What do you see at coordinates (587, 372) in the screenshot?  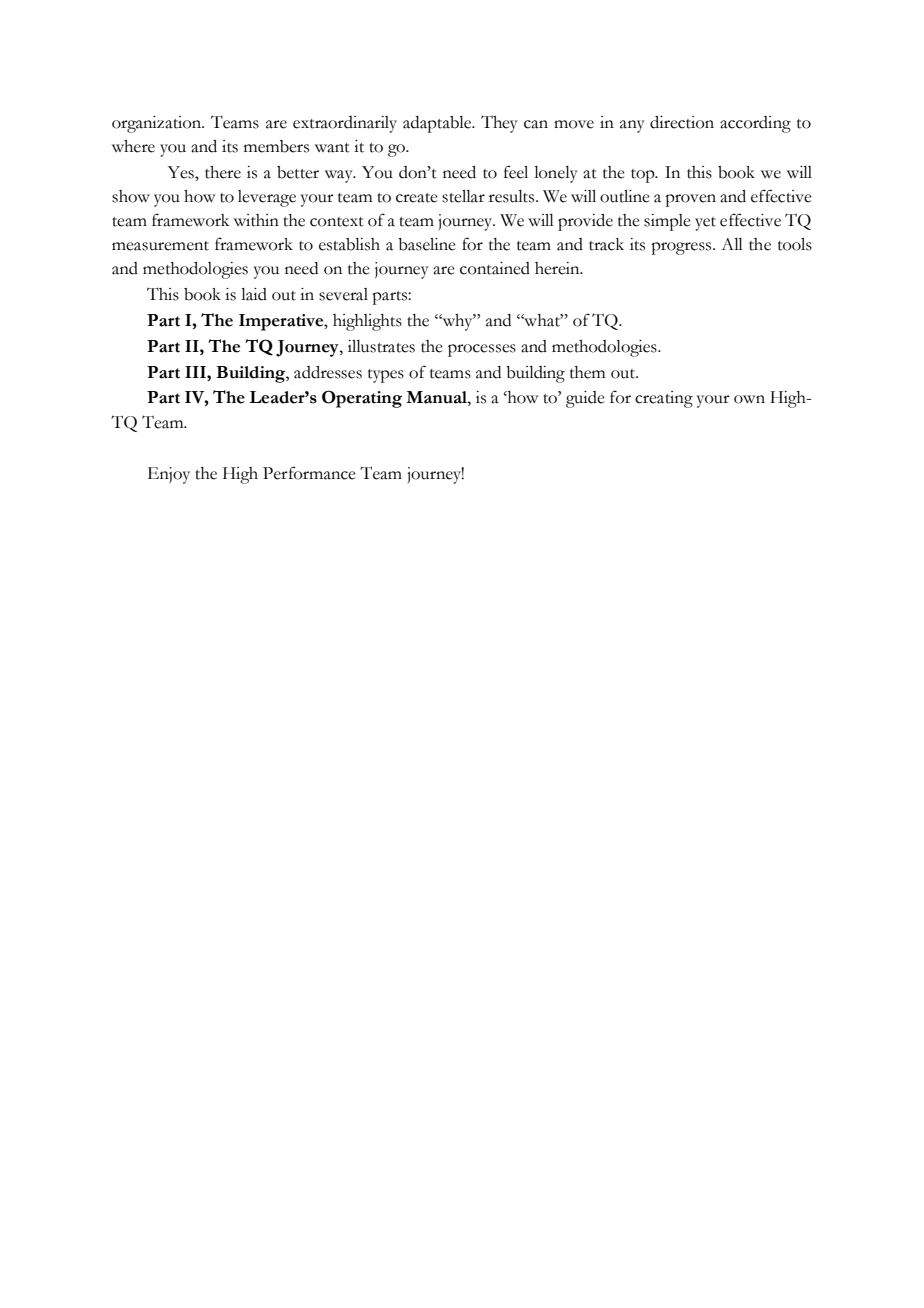 I see `them` at bounding box center [587, 372].
